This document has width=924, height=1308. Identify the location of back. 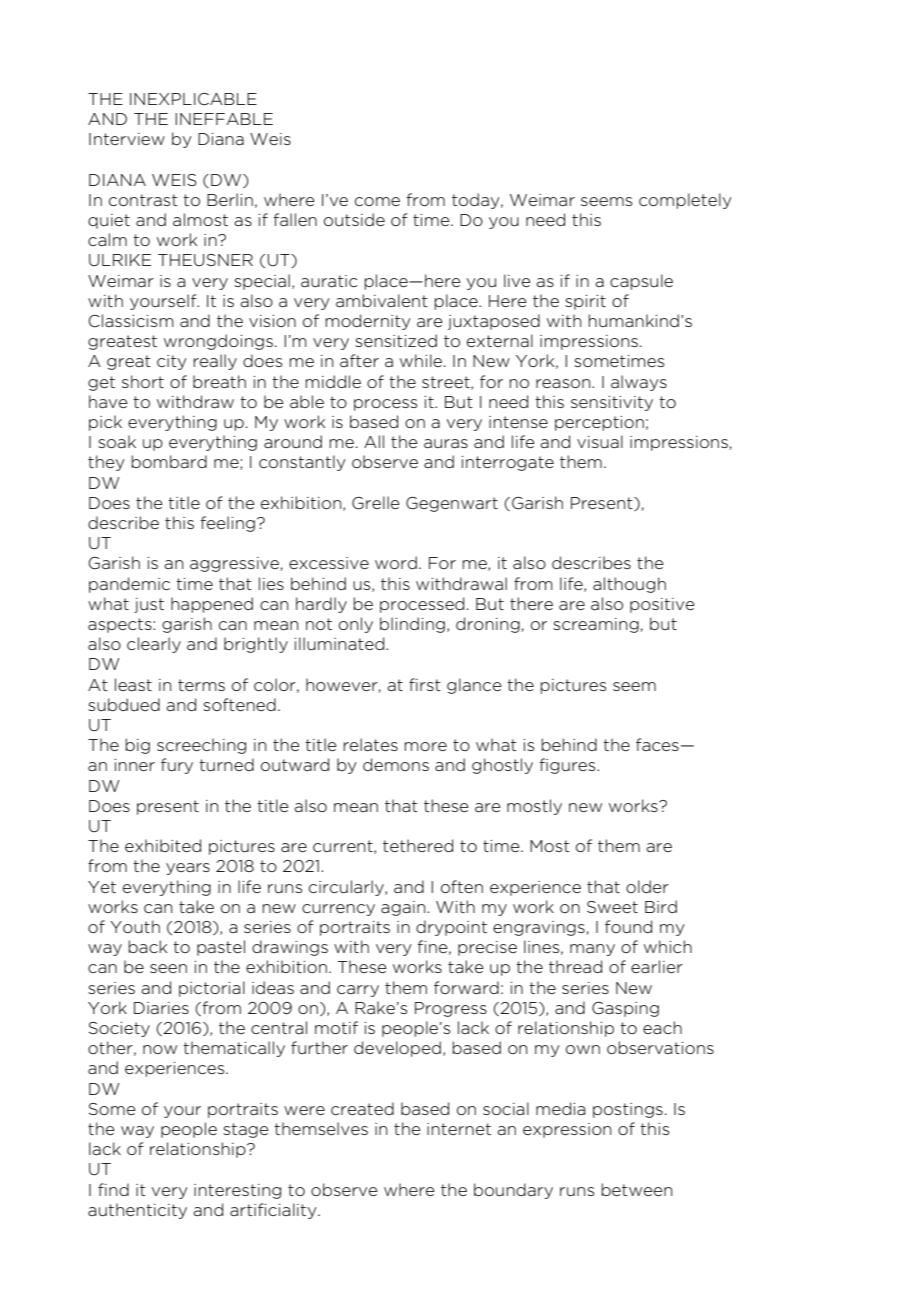
(147, 946).
